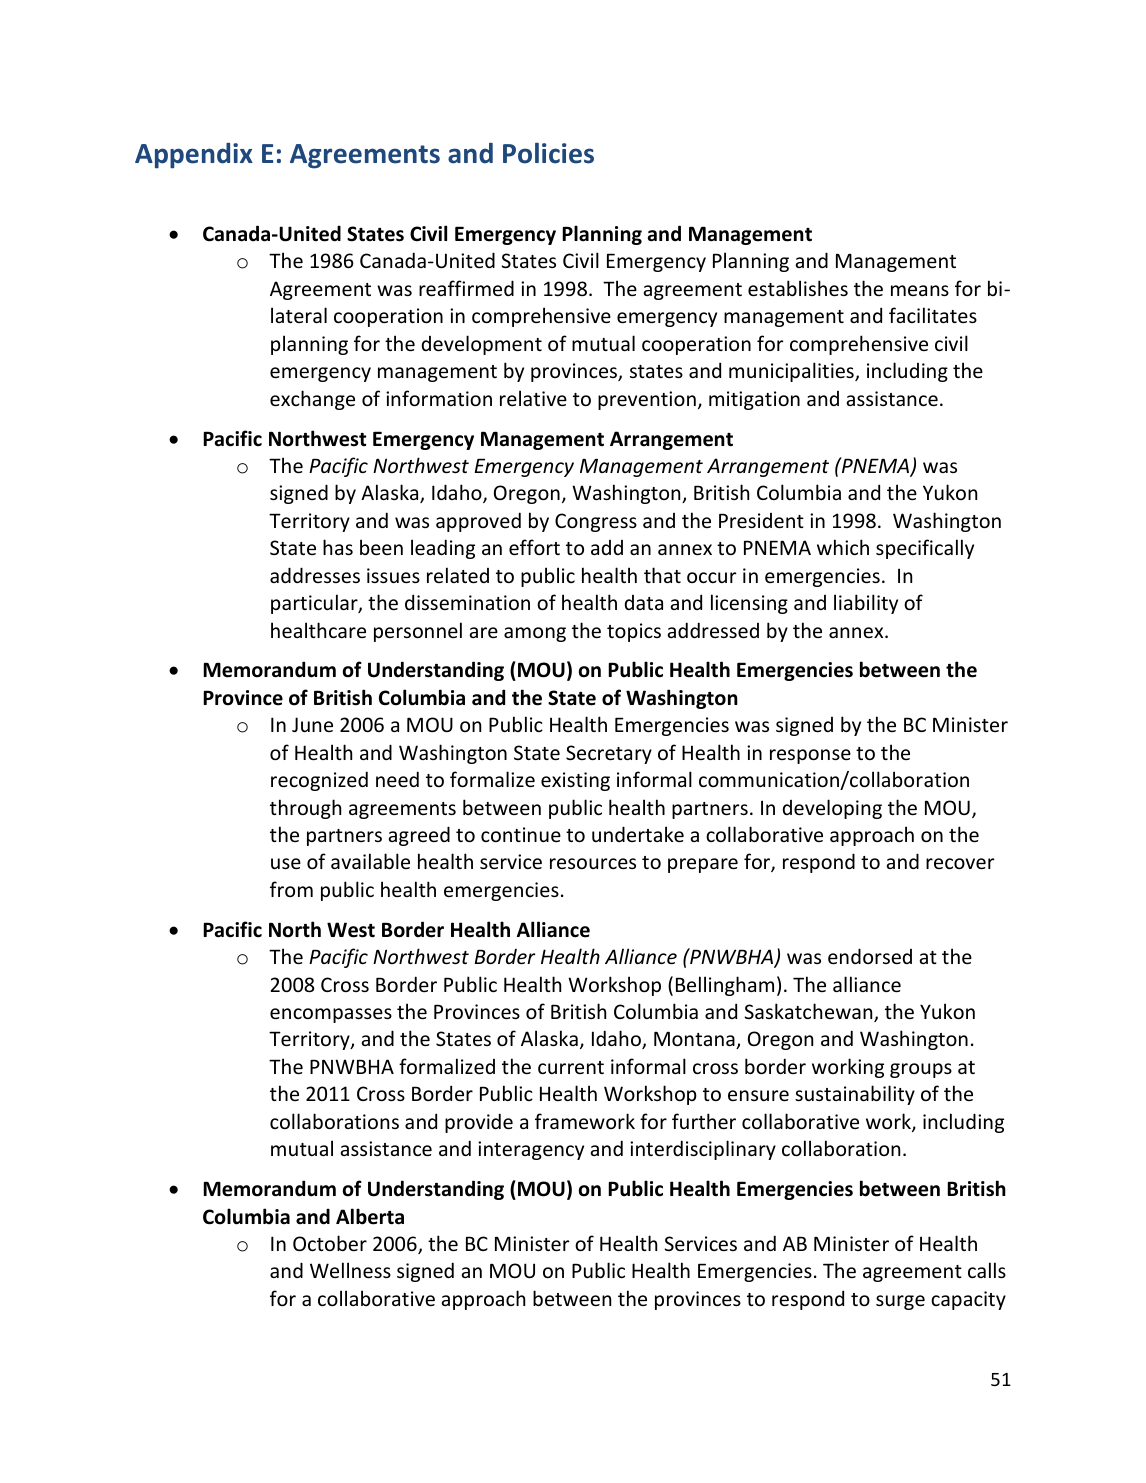  Describe the element at coordinates (571, 1067) in the screenshot. I see `current` at that location.
